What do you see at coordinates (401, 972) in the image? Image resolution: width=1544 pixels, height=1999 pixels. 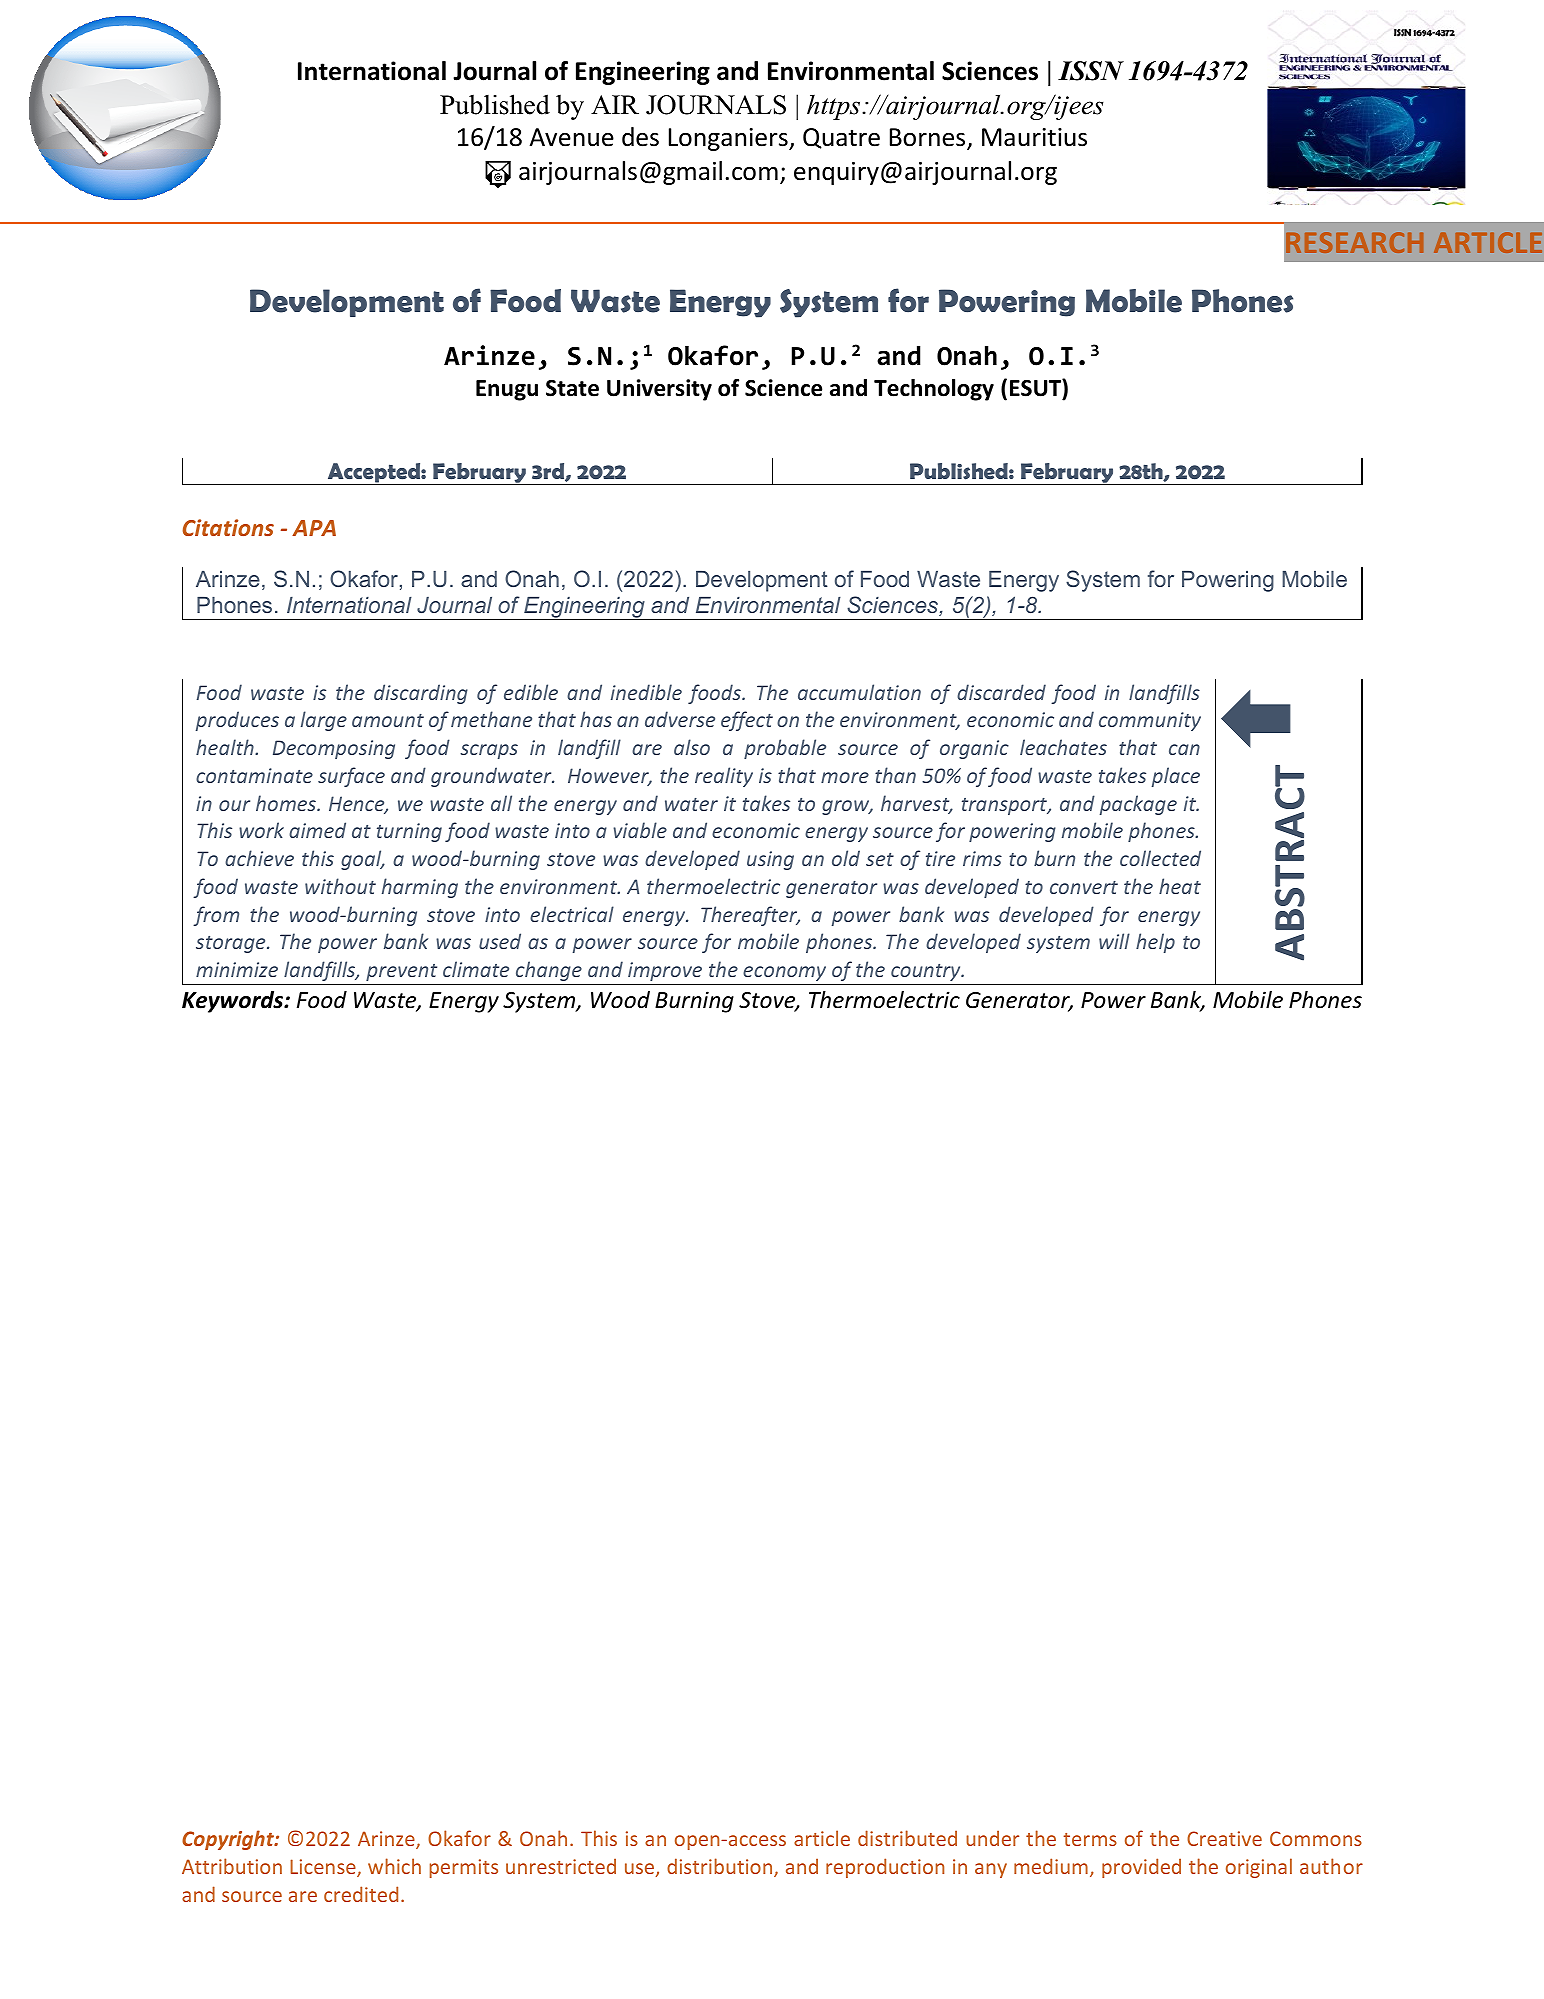 I see `prevent` at bounding box center [401, 972].
